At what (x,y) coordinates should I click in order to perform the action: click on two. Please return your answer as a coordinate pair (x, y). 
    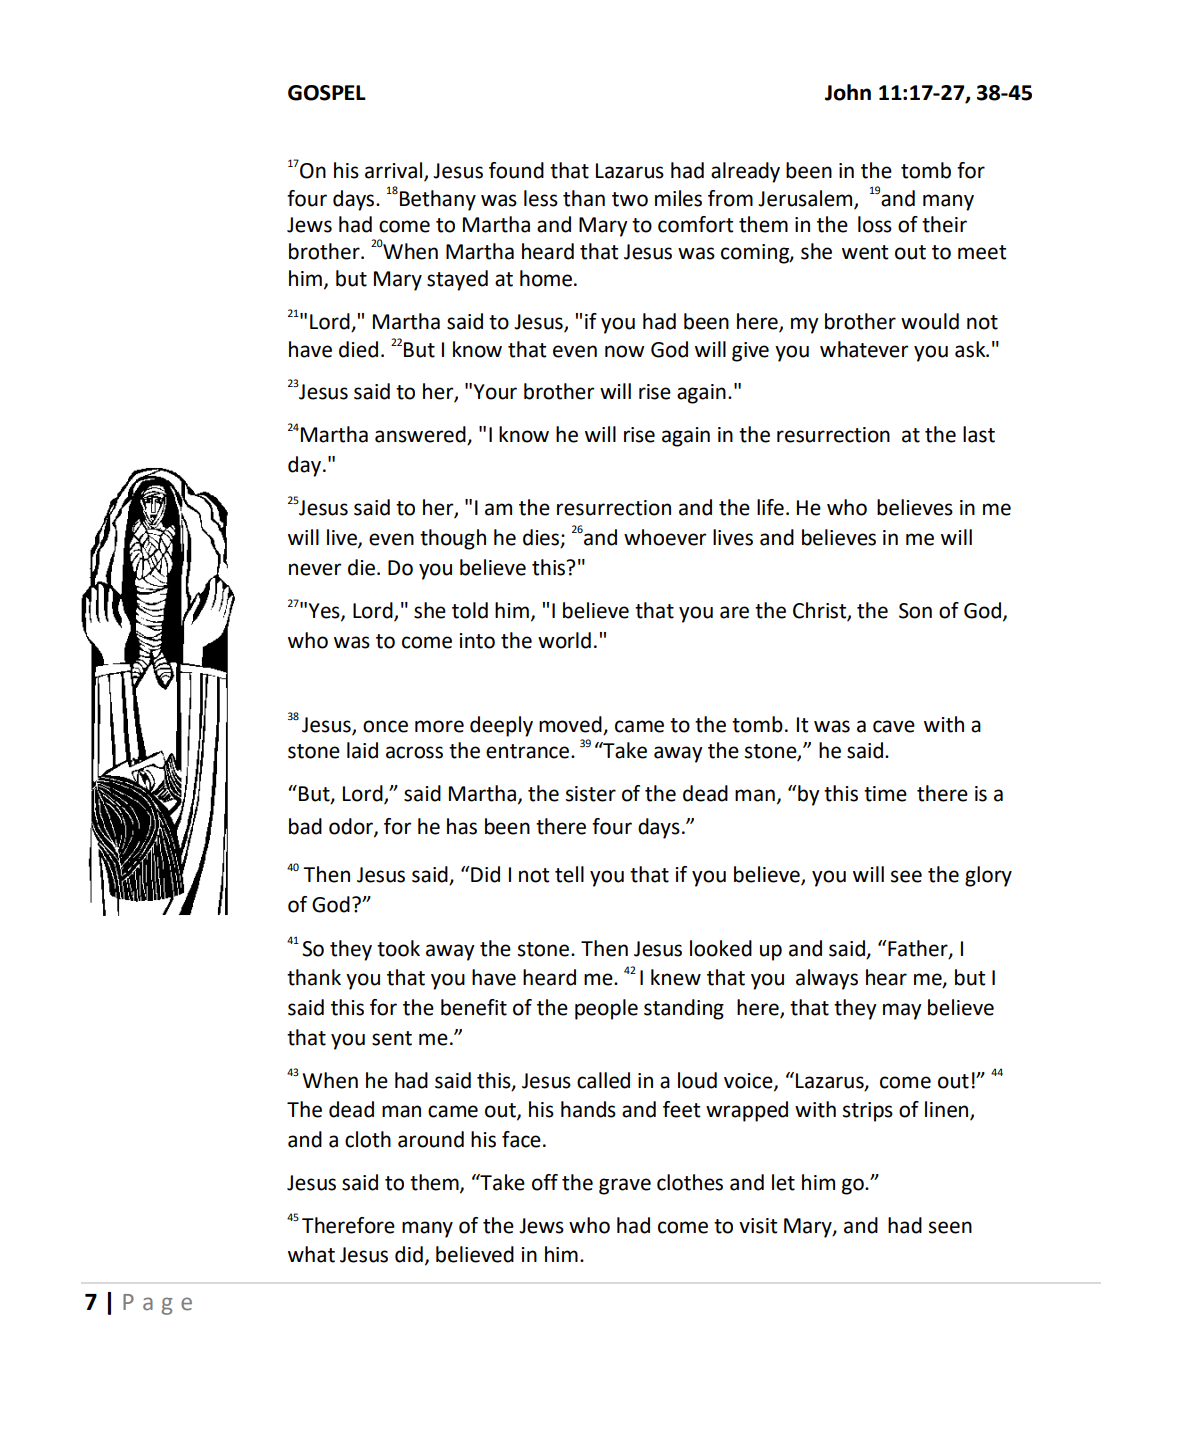
    Looking at the image, I should click on (630, 199).
